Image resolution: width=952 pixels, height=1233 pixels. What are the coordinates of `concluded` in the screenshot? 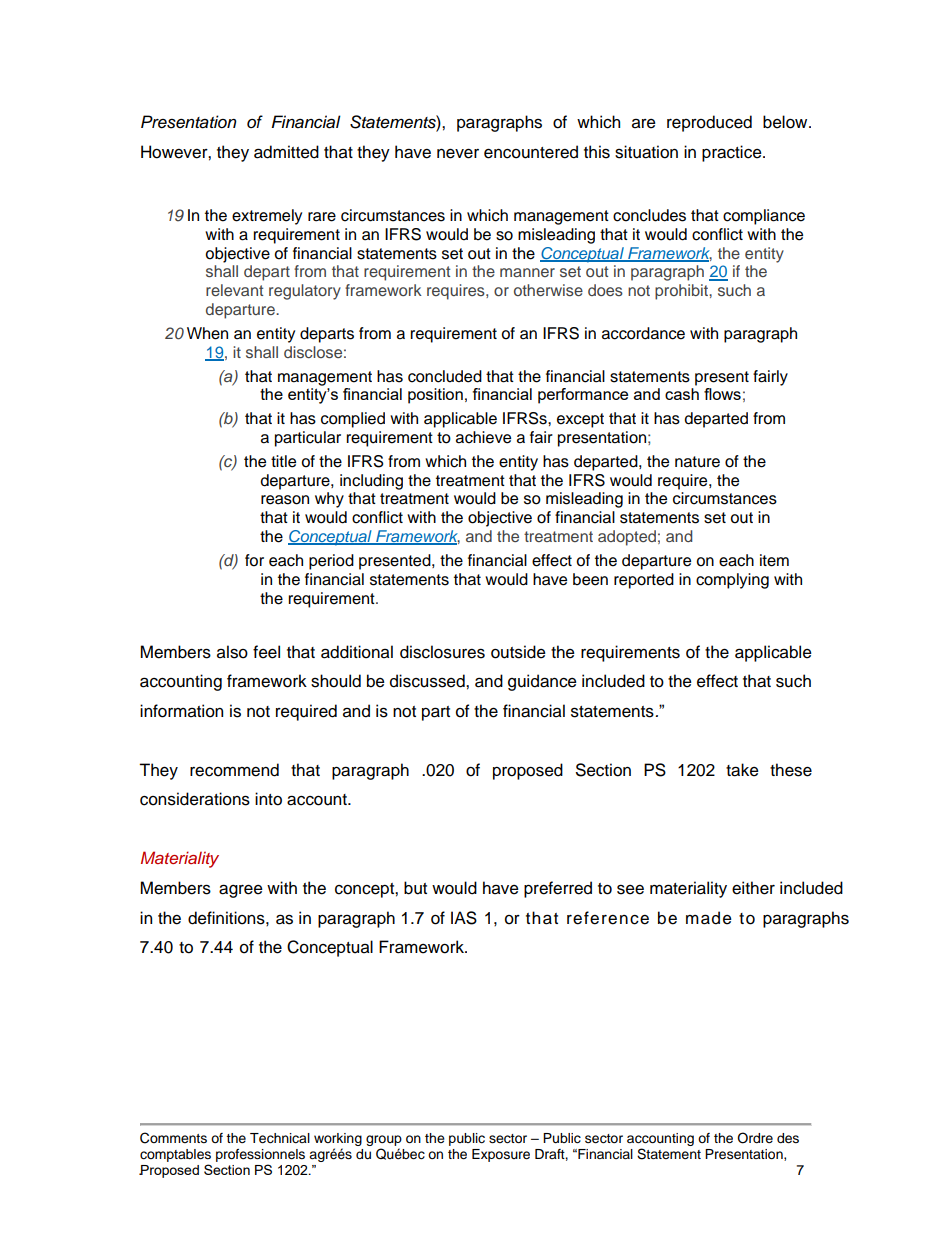 It's located at (445, 376).
